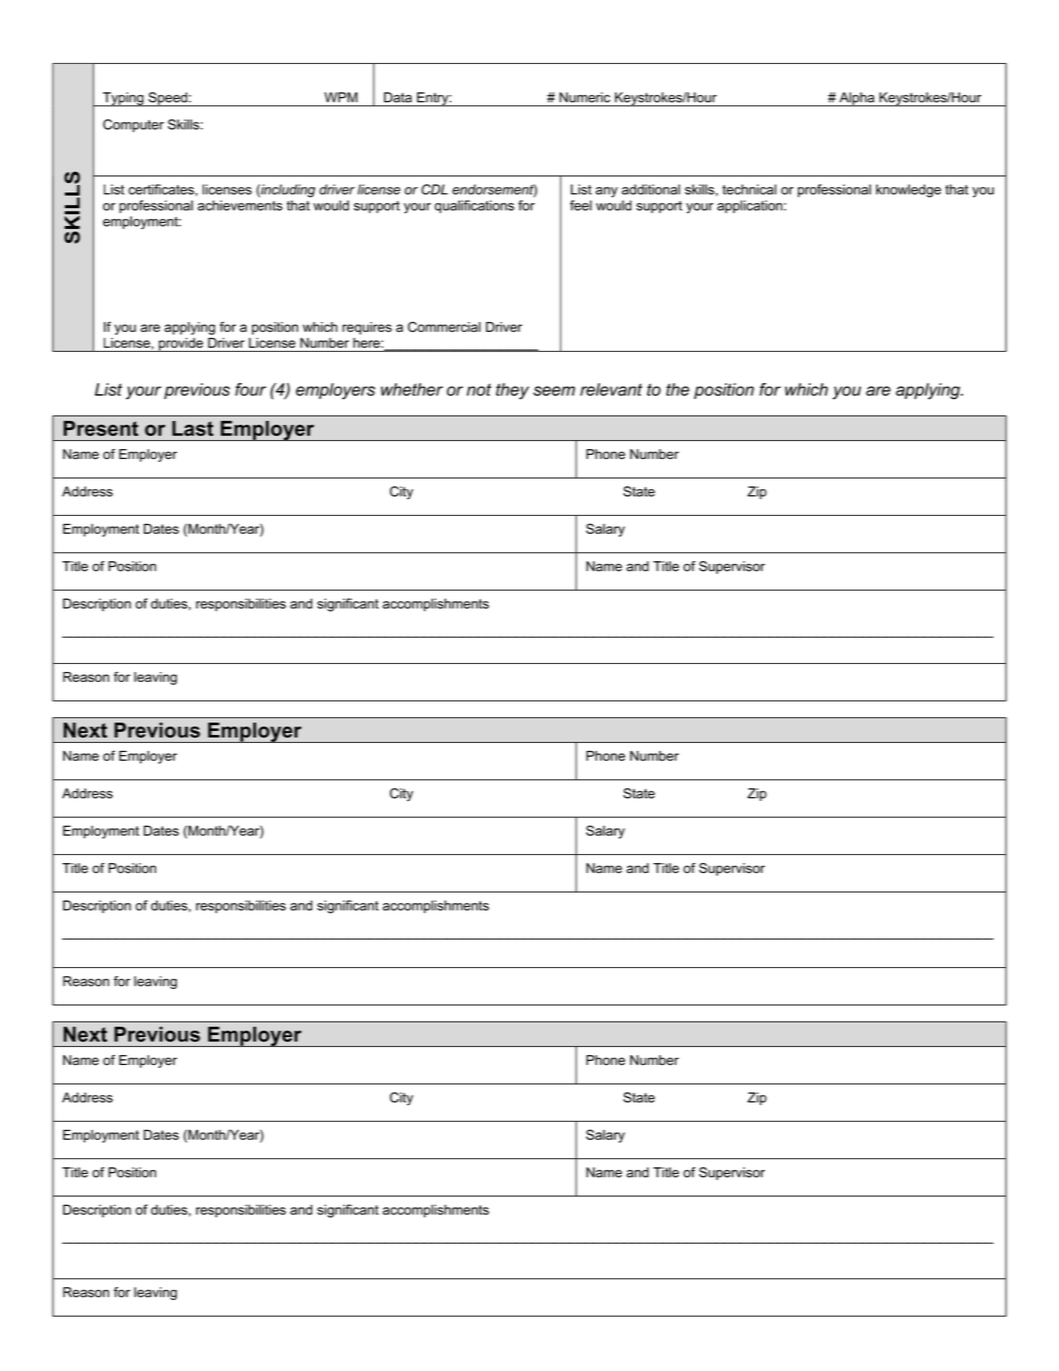 Image resolution: width=1059 pixels, height=1371 pixels. What do you see at coordinates (585, 97) in the page?
I see `Numeric` at bounding box center [585, 97].
